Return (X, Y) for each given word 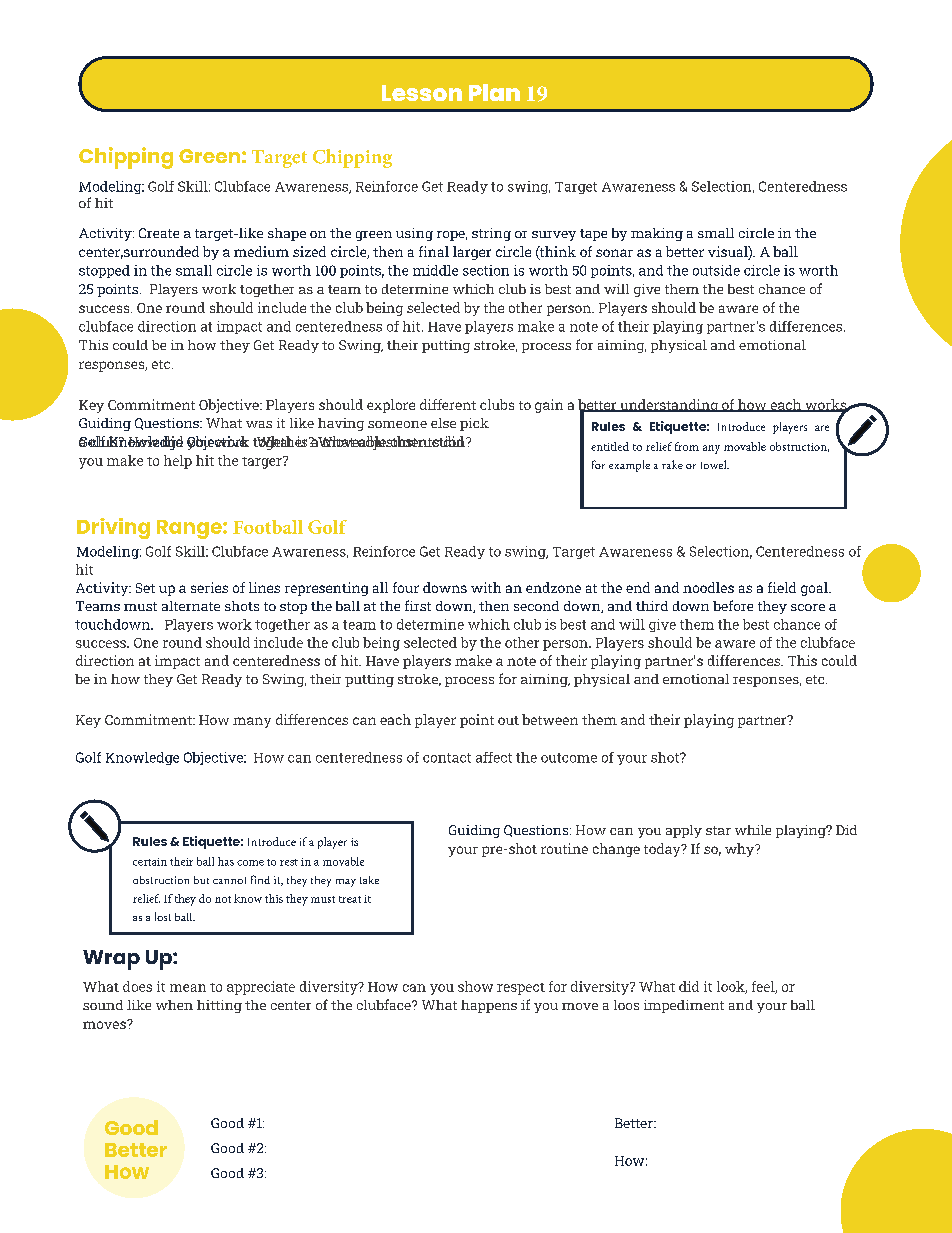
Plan (494, 92)
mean (188, 988)
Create (159, 233)
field (782, 587)
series (209, 587)
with (486, 587)
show (475, 986)
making (657, 234)
